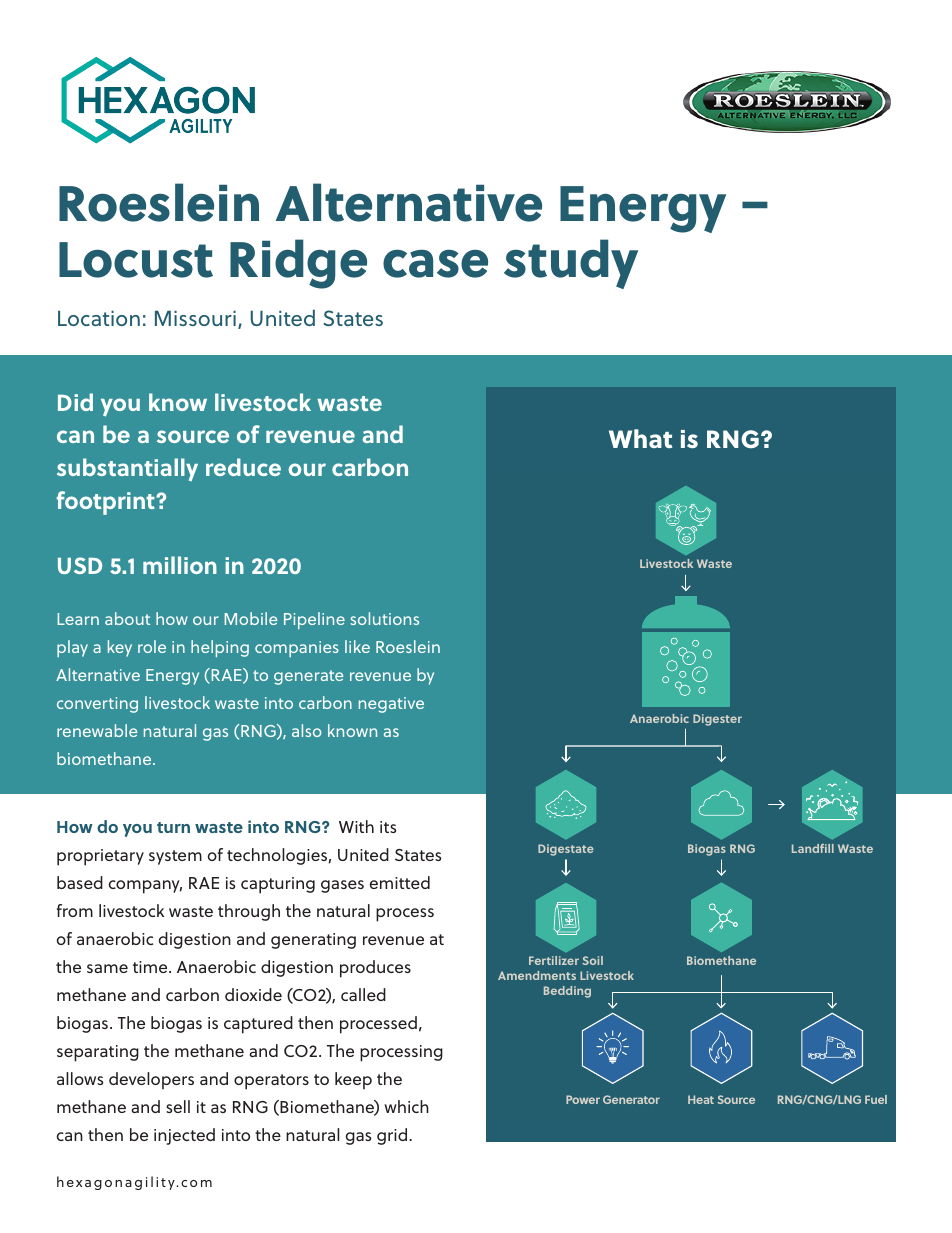 The width and height of the page is (952, 1233). What do you see at coordinates (97, 705) in the page?
I see `converting` at bounding box center [97, 705].
